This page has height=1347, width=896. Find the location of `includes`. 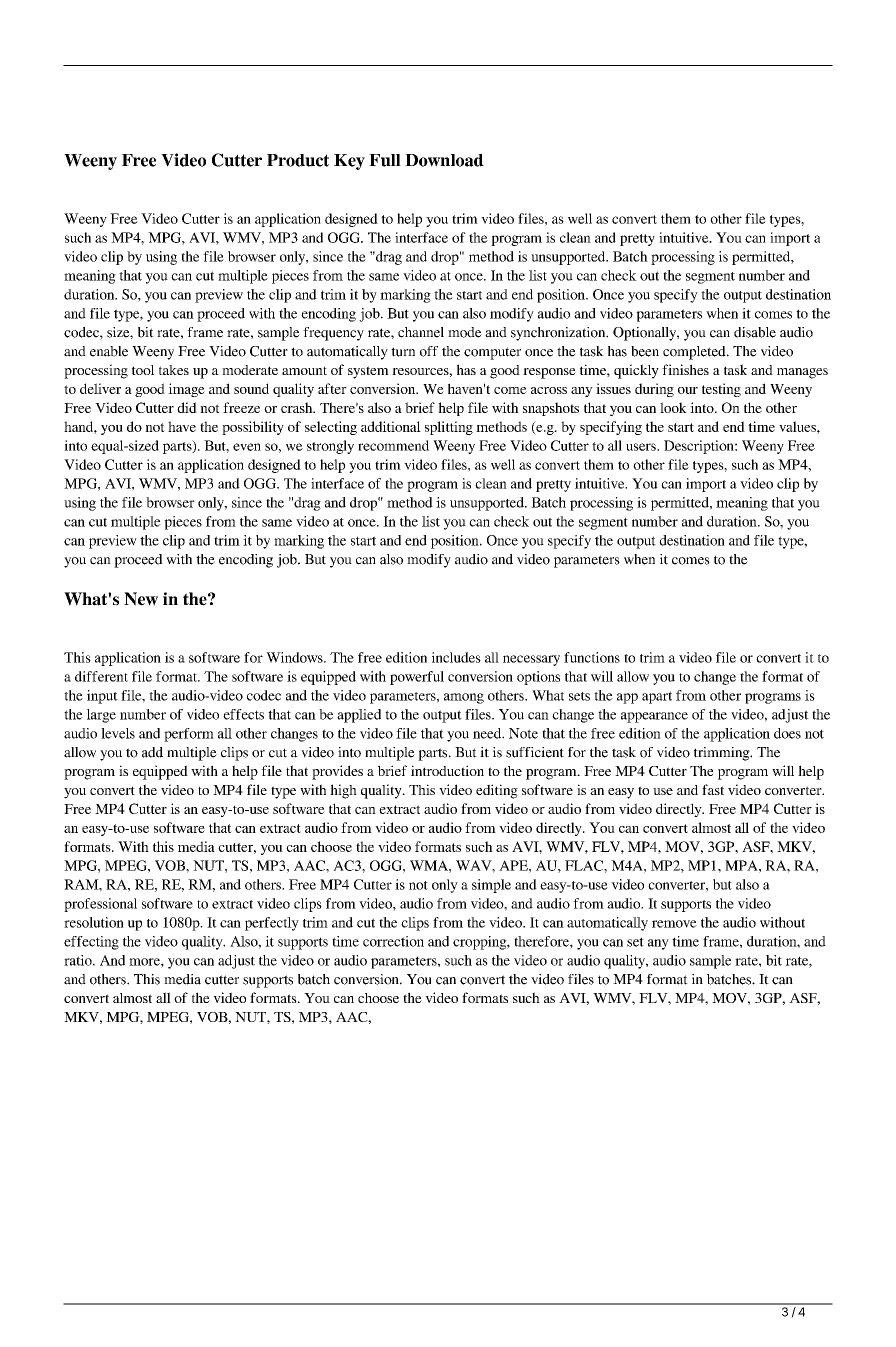

includes is located at coordinates (456, 657).
